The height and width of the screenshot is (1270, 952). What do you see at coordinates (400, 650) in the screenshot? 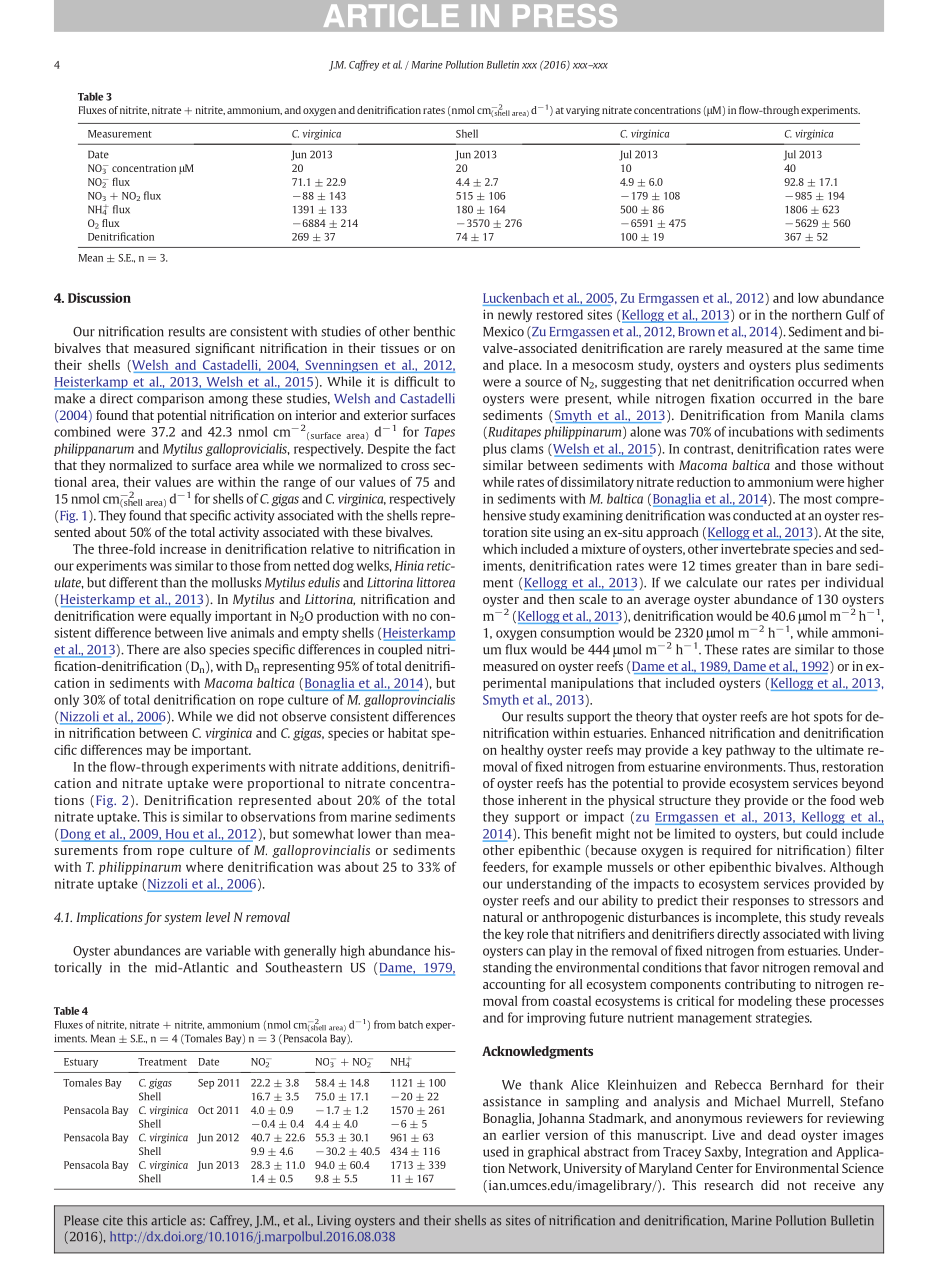
I see `coupled` at bounding box center [400, 650].
